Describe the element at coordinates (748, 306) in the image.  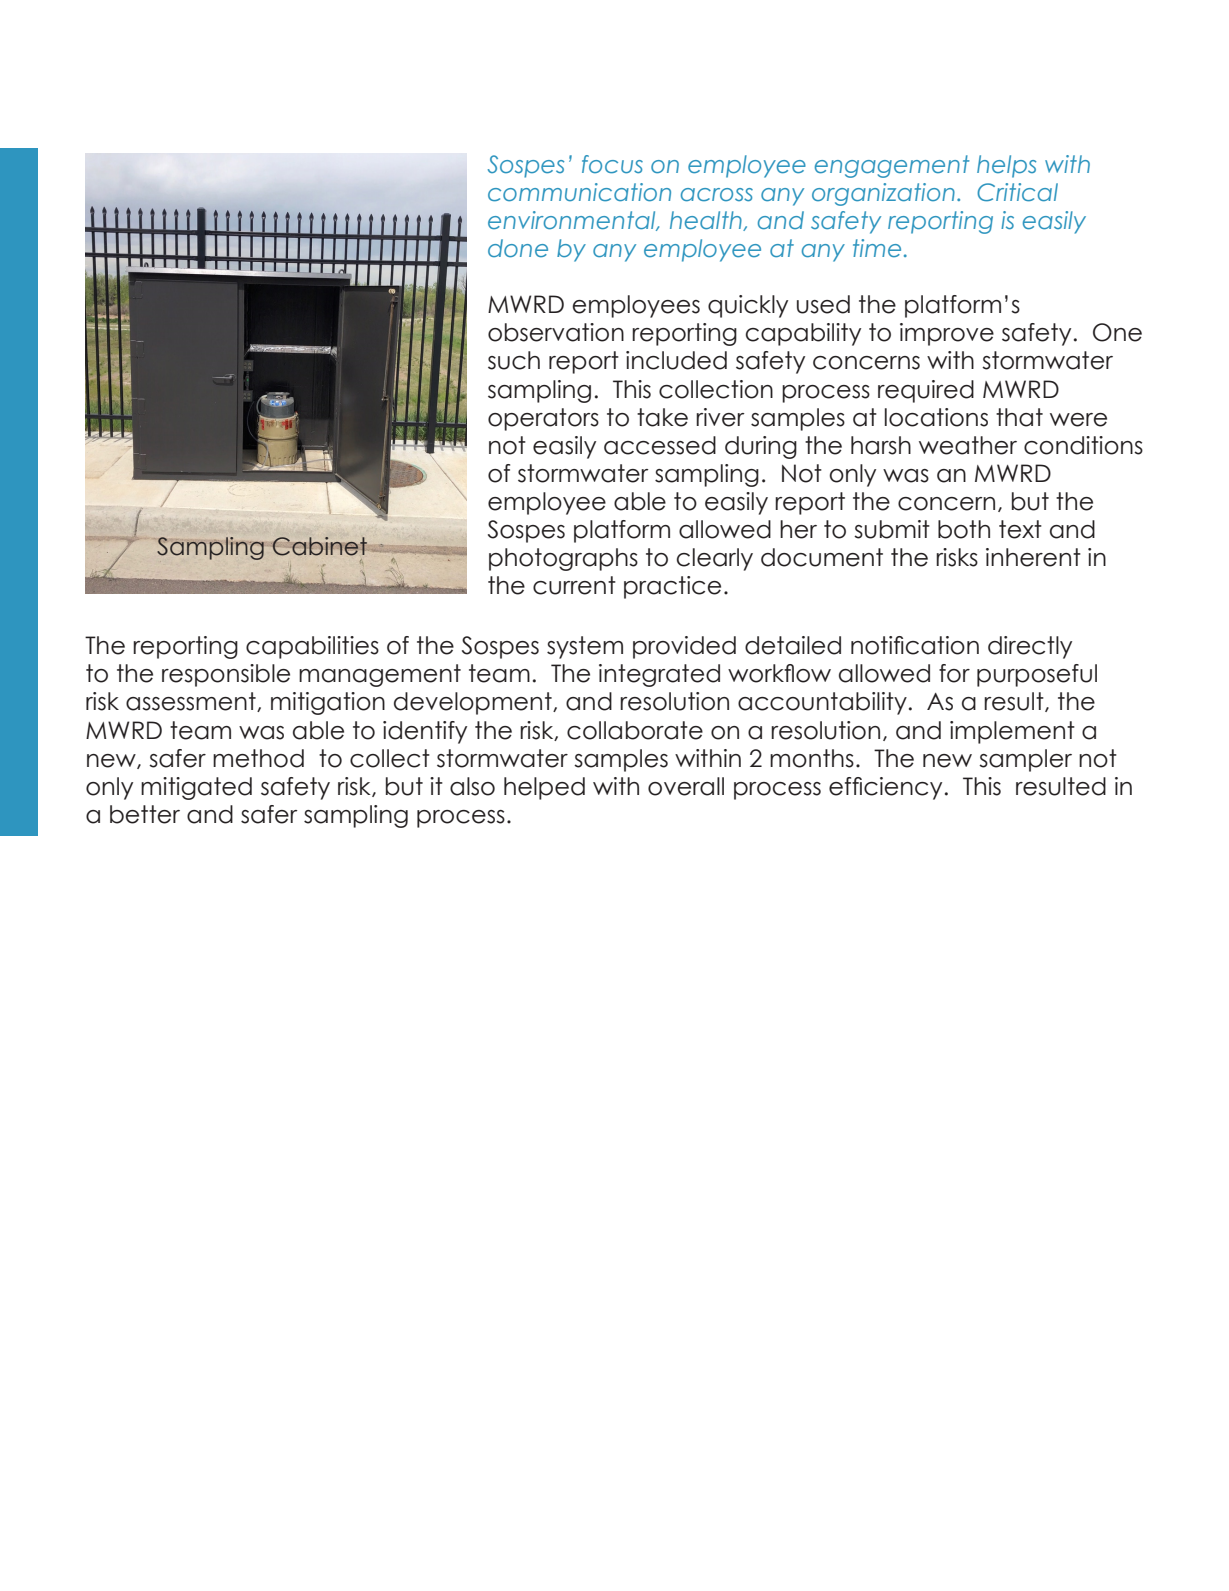
I see `quickly` at that location.
